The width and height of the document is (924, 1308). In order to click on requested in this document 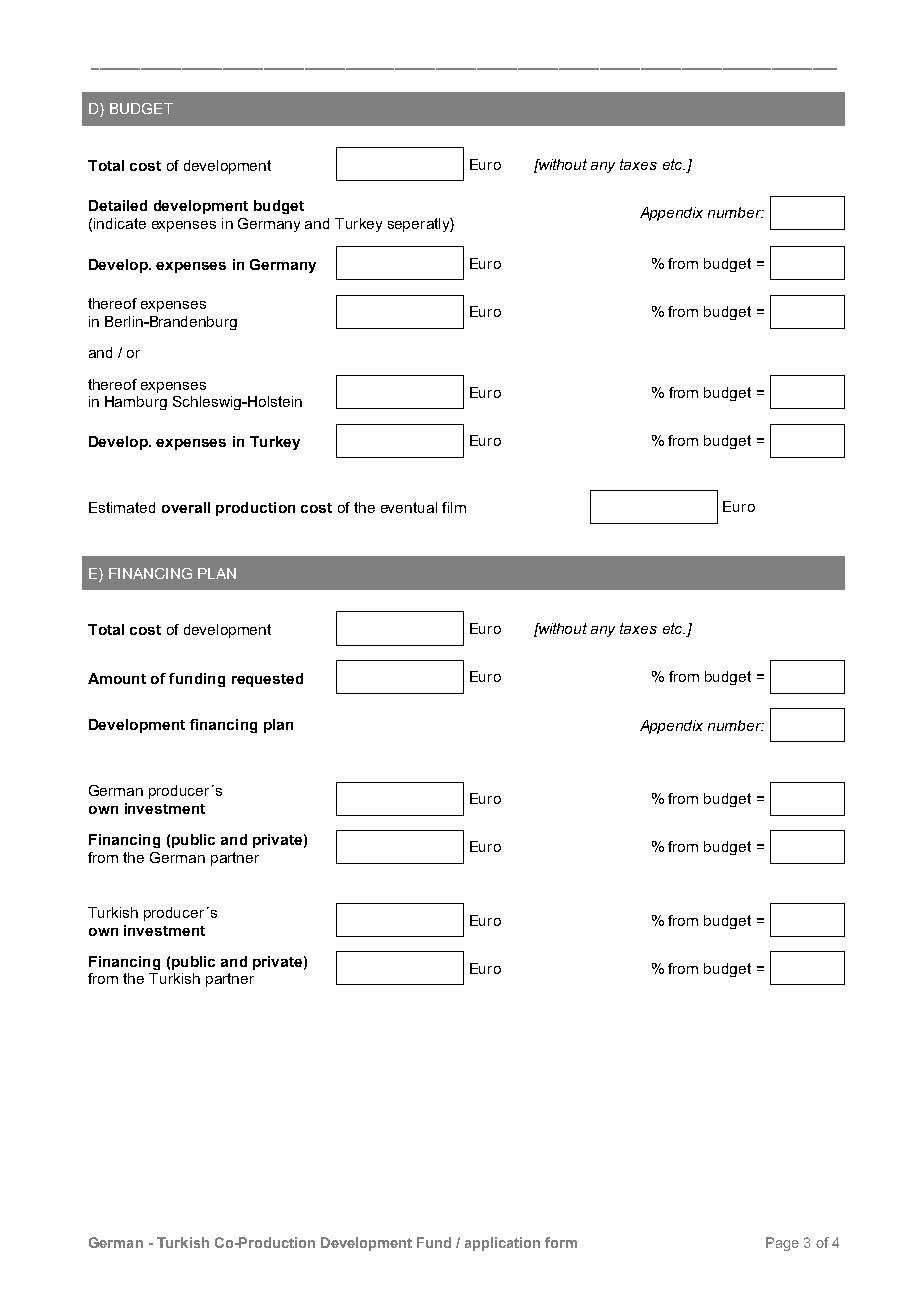, I will do `click(267, 680)`.
